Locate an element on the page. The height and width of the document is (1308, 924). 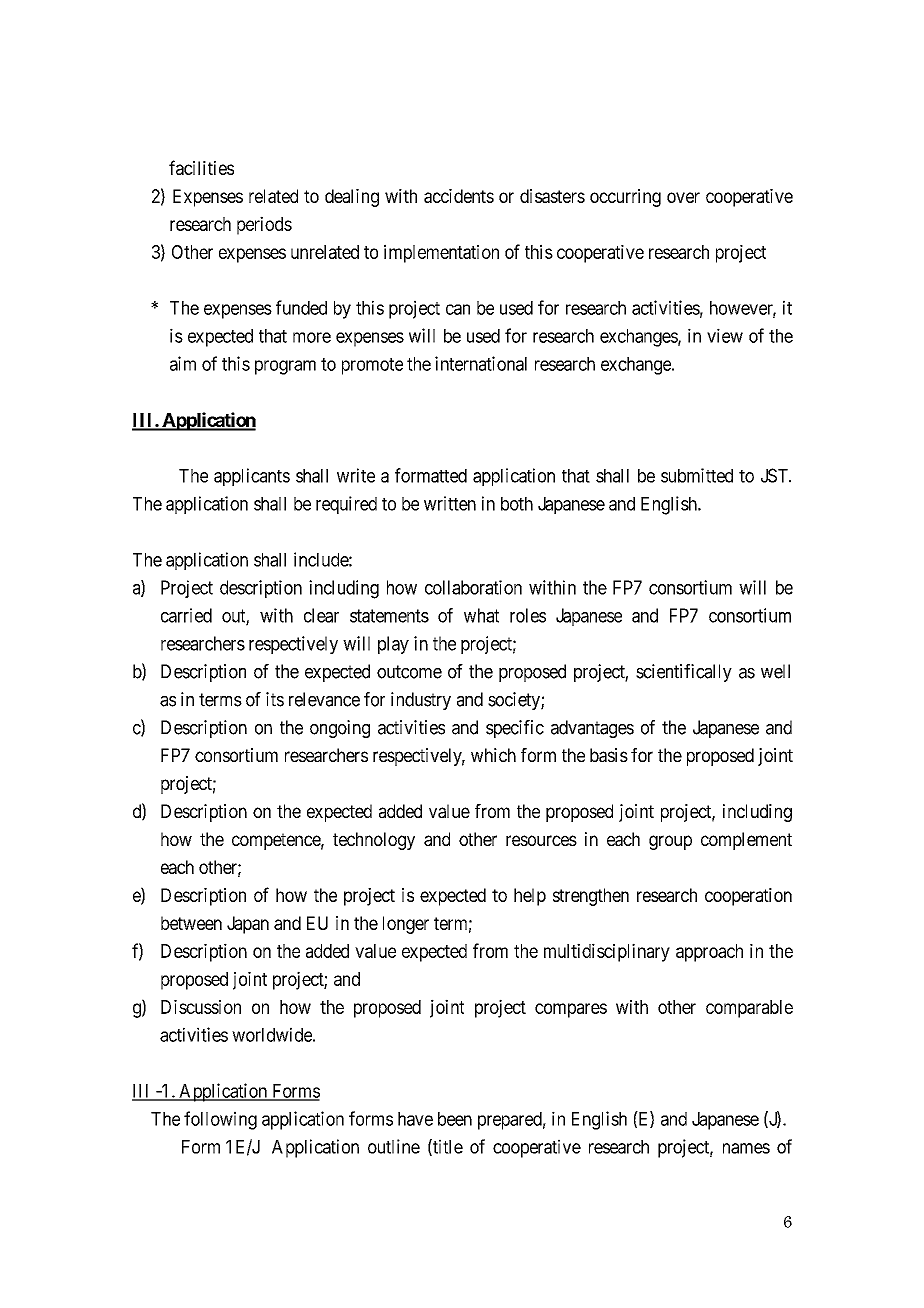
periods is located at coordinates (264, 225).
